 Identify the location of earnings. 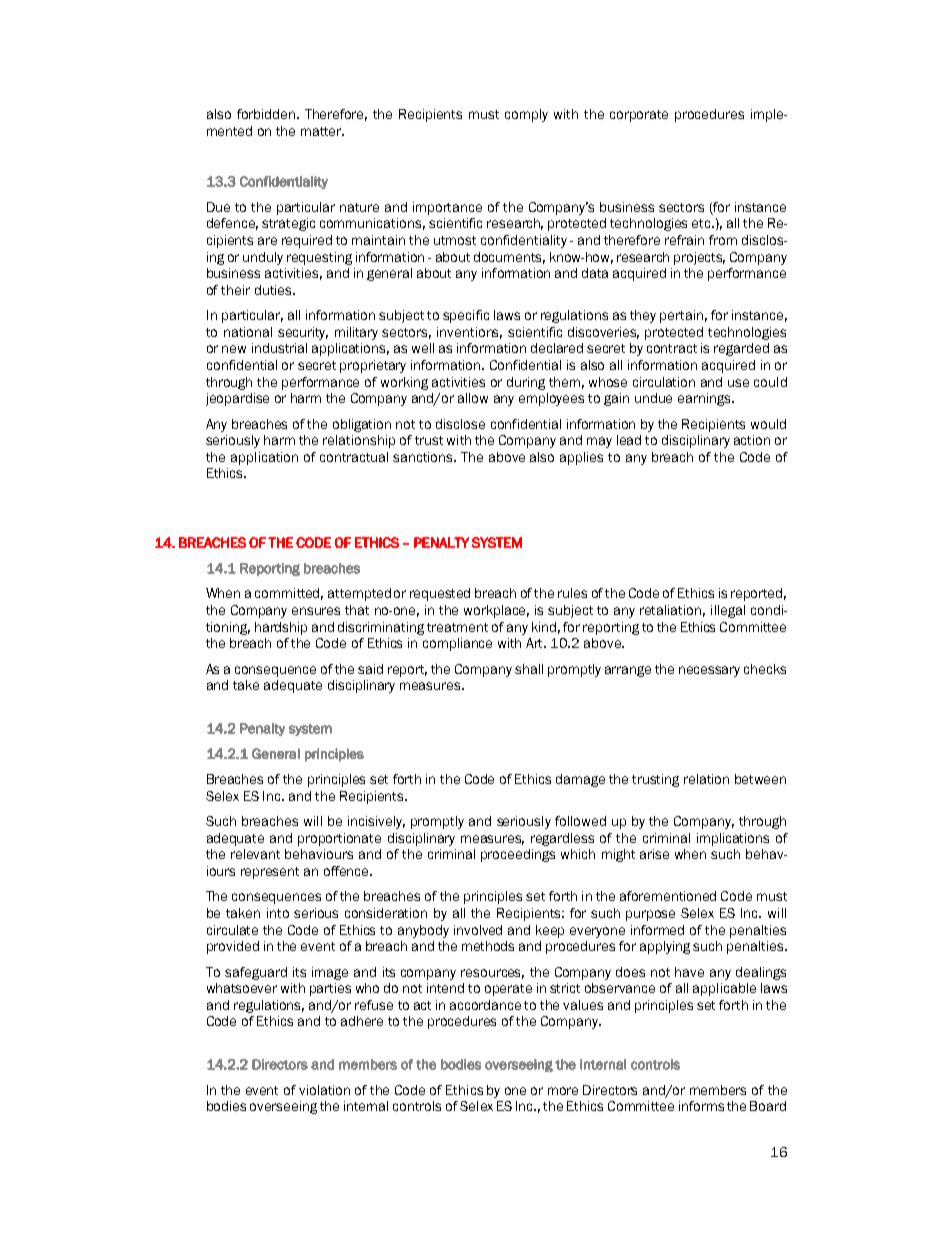
(705, 399).
